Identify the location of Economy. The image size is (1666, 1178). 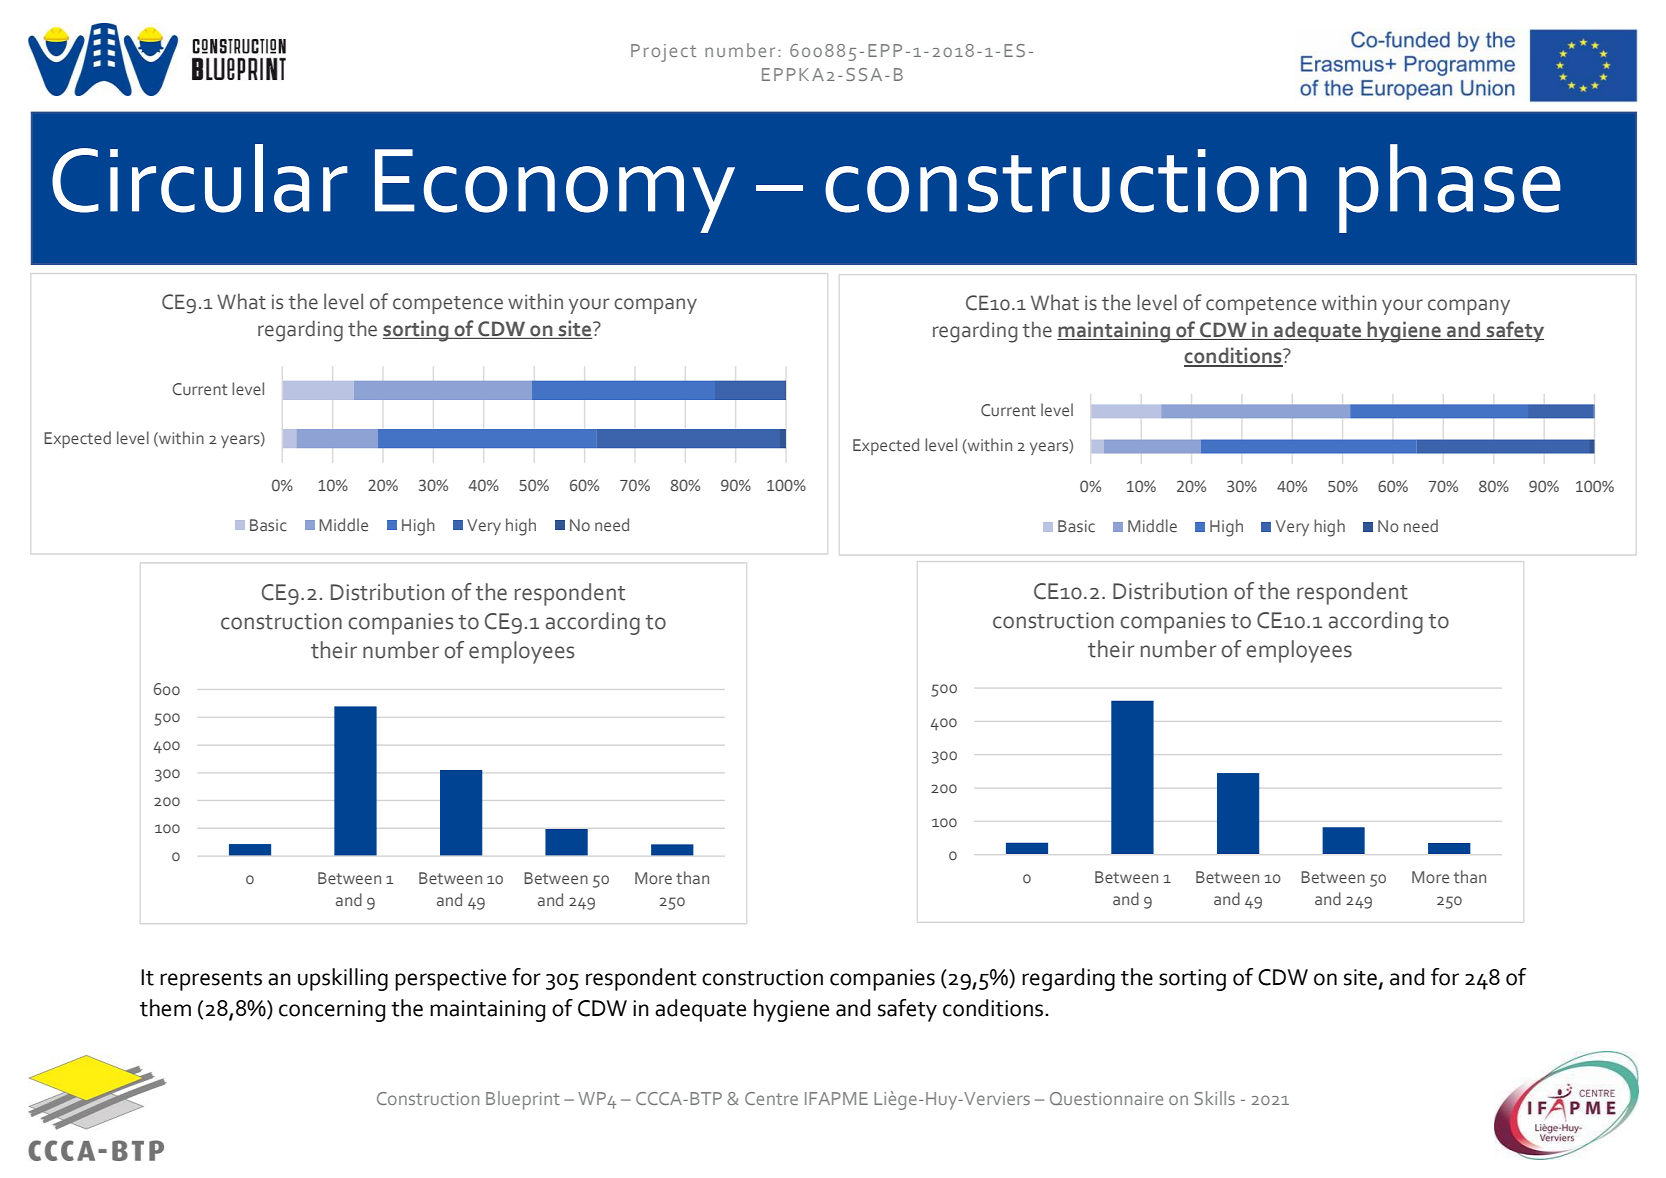
(555, 191).
